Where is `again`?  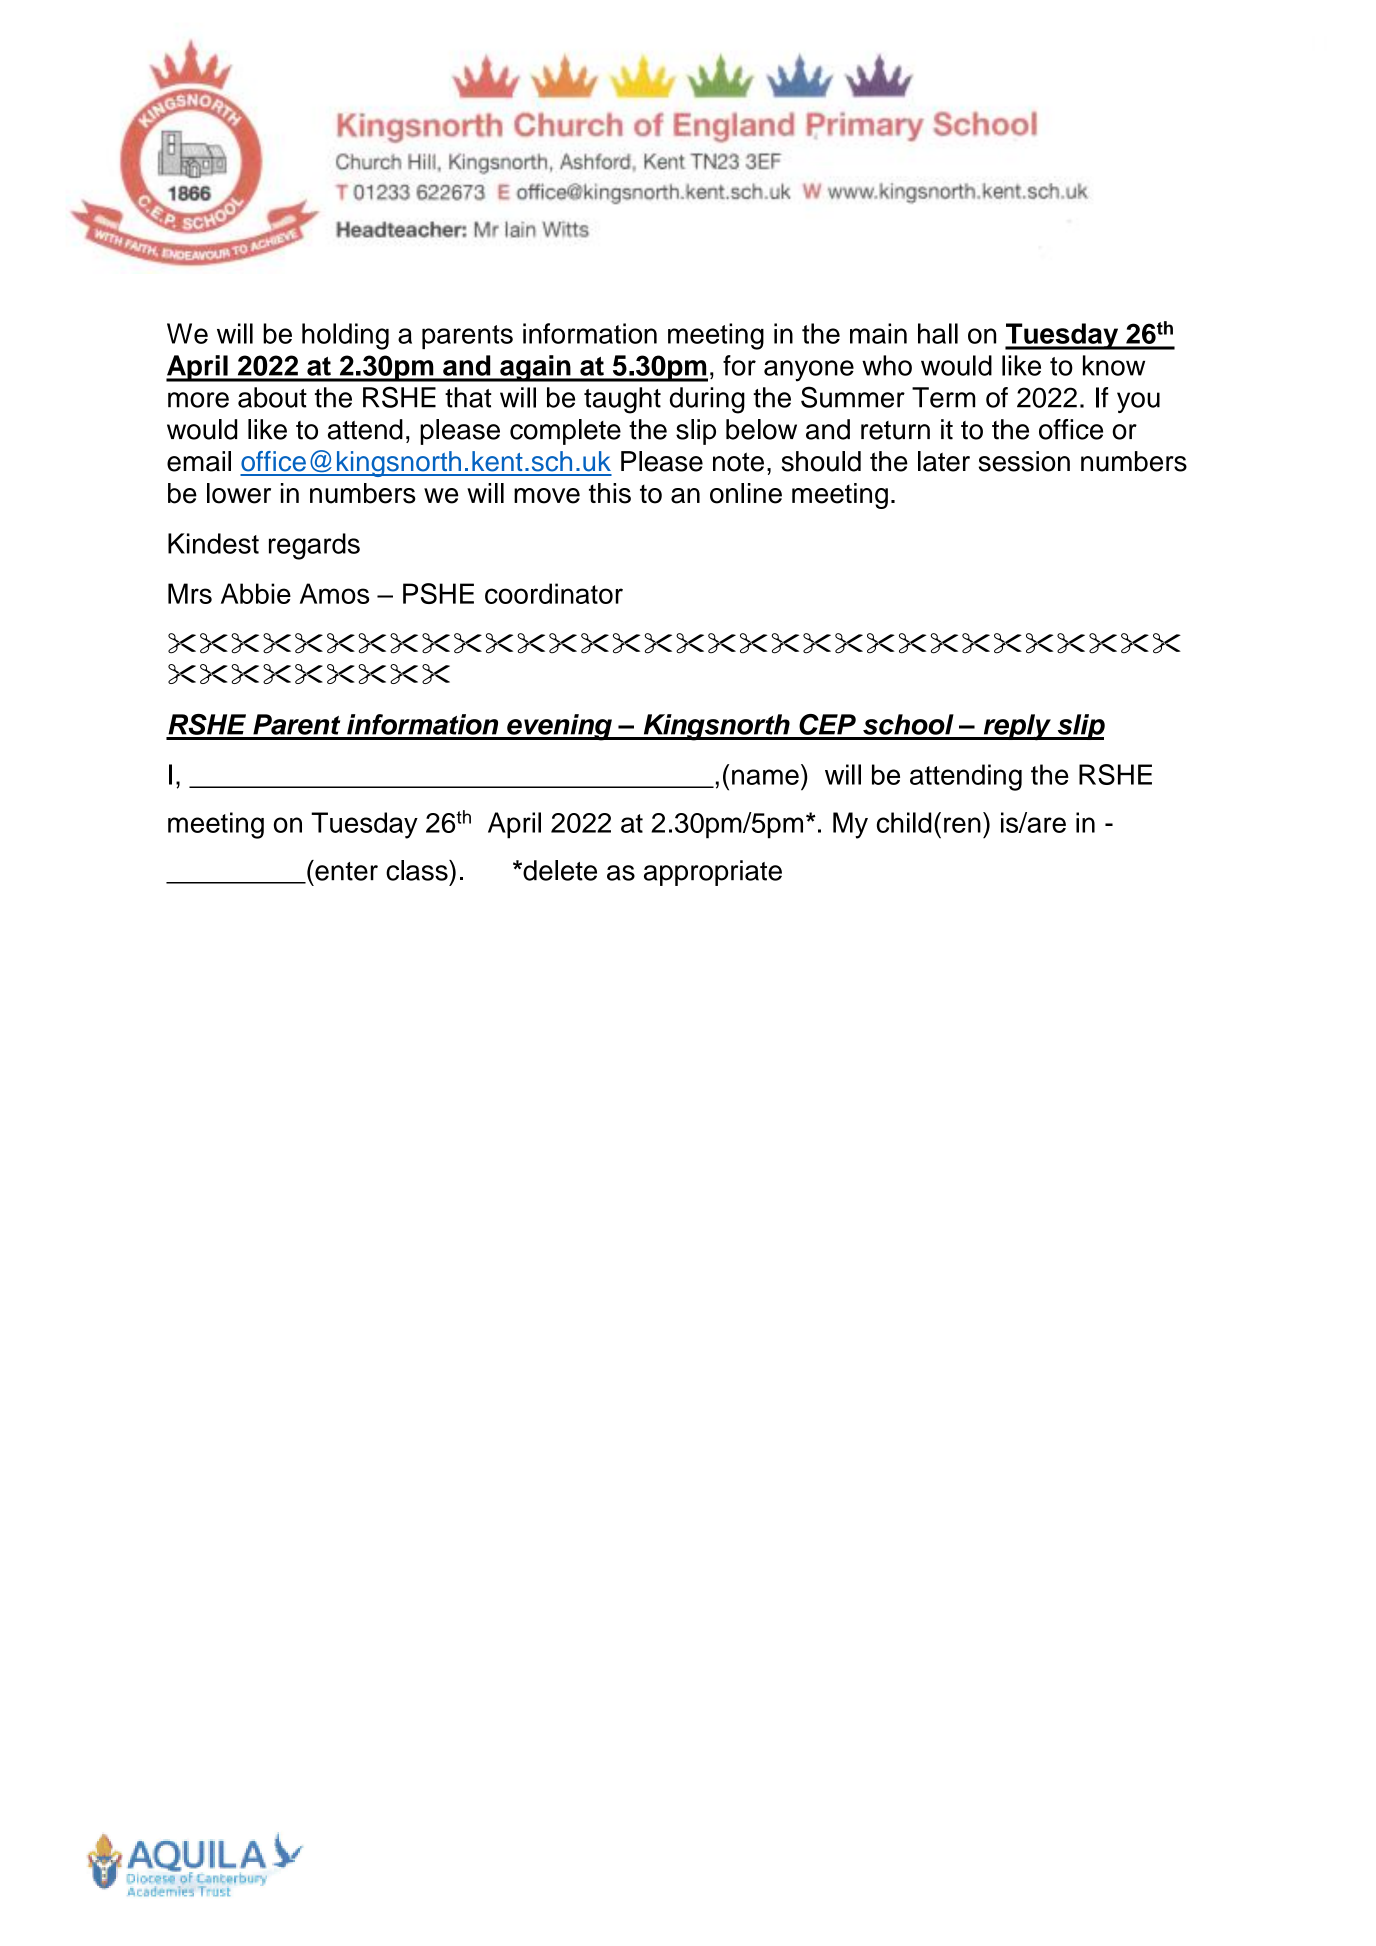
again is located at coordinates (535, 368).
